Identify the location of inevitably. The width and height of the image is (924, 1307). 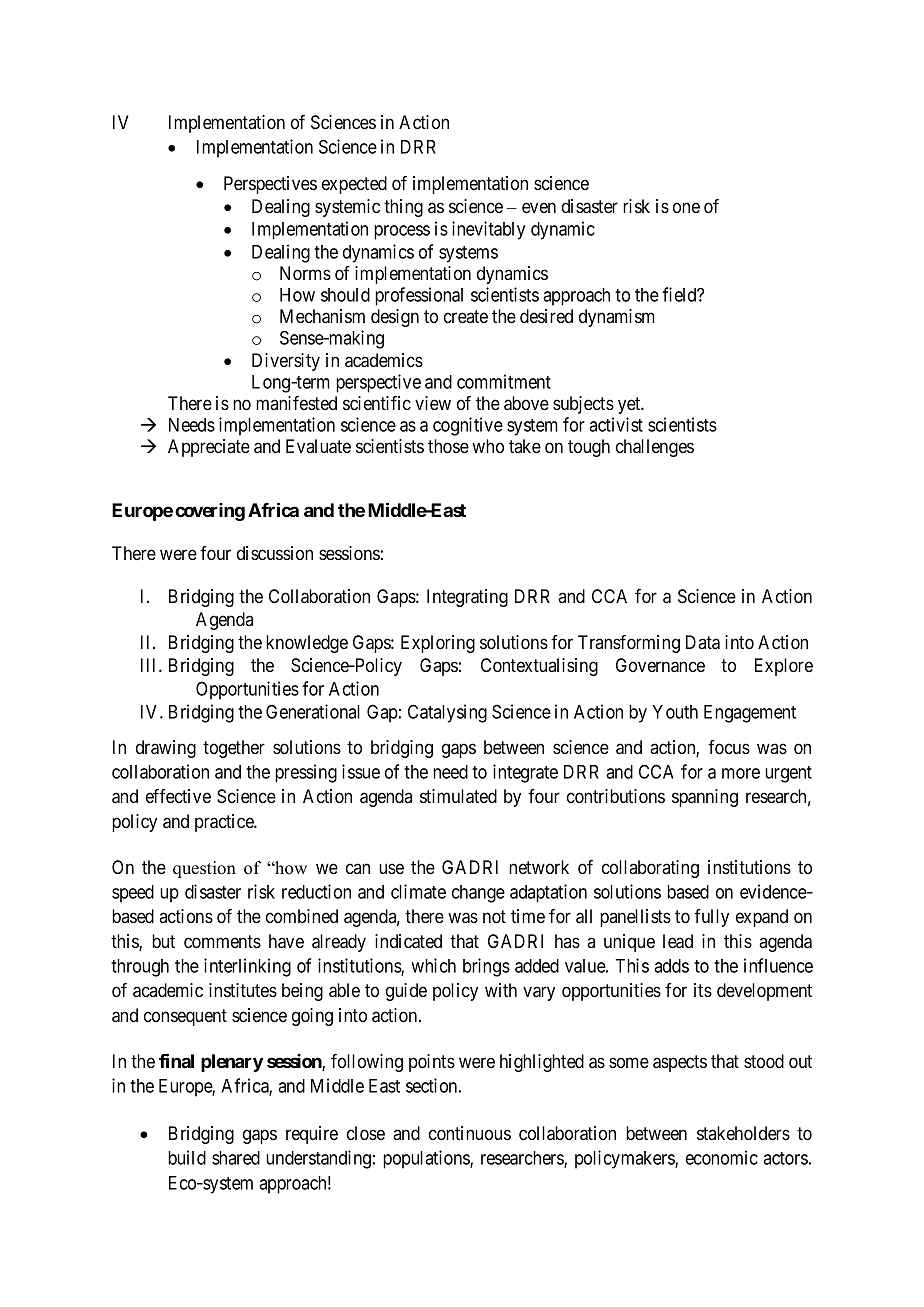
(488, 230).
